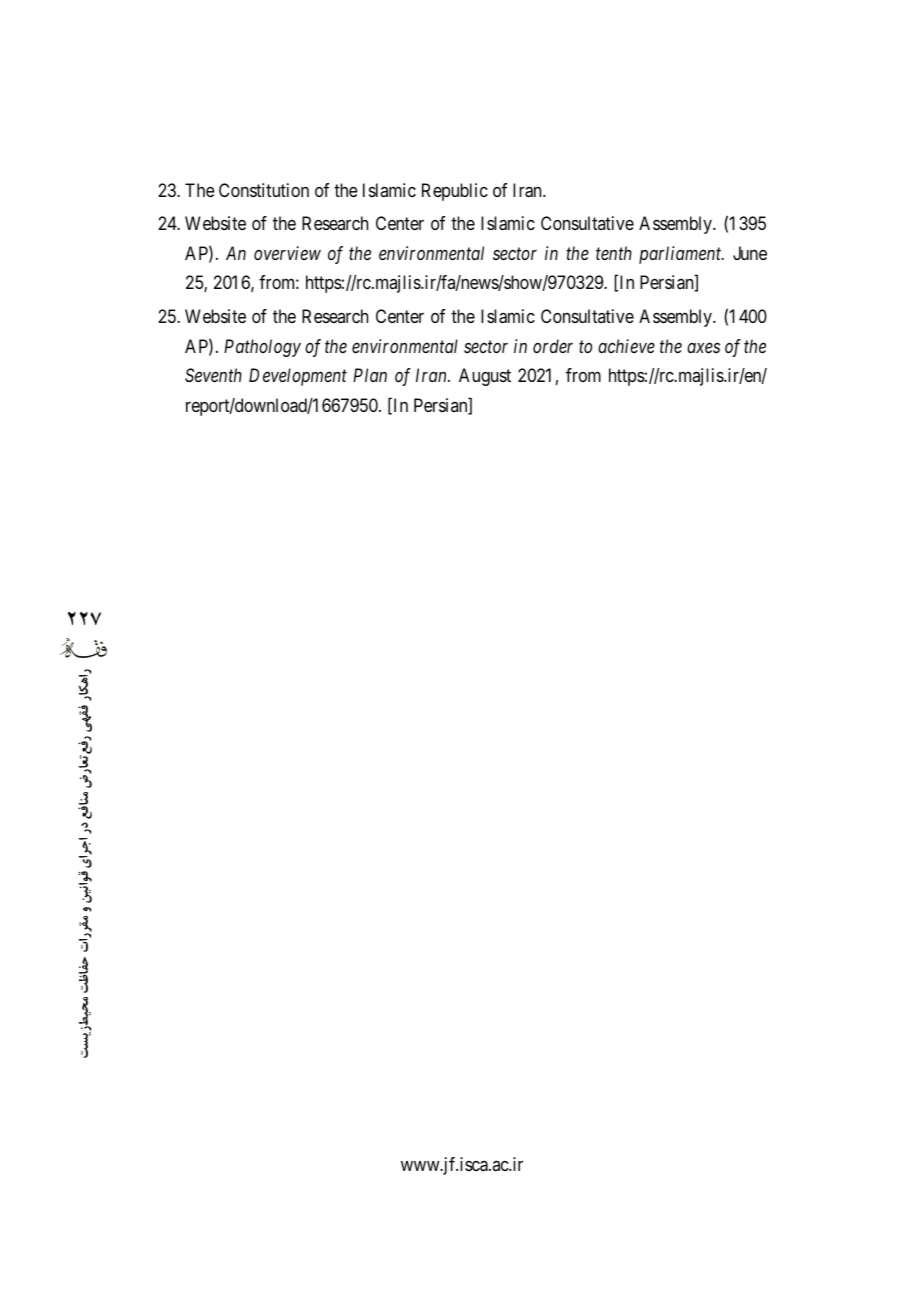 This screenshot has width=924, height=1315. What do you see at coordinates (681, 255) in the screenshot?
I see `parliament` at bounding box center [681, 255].
